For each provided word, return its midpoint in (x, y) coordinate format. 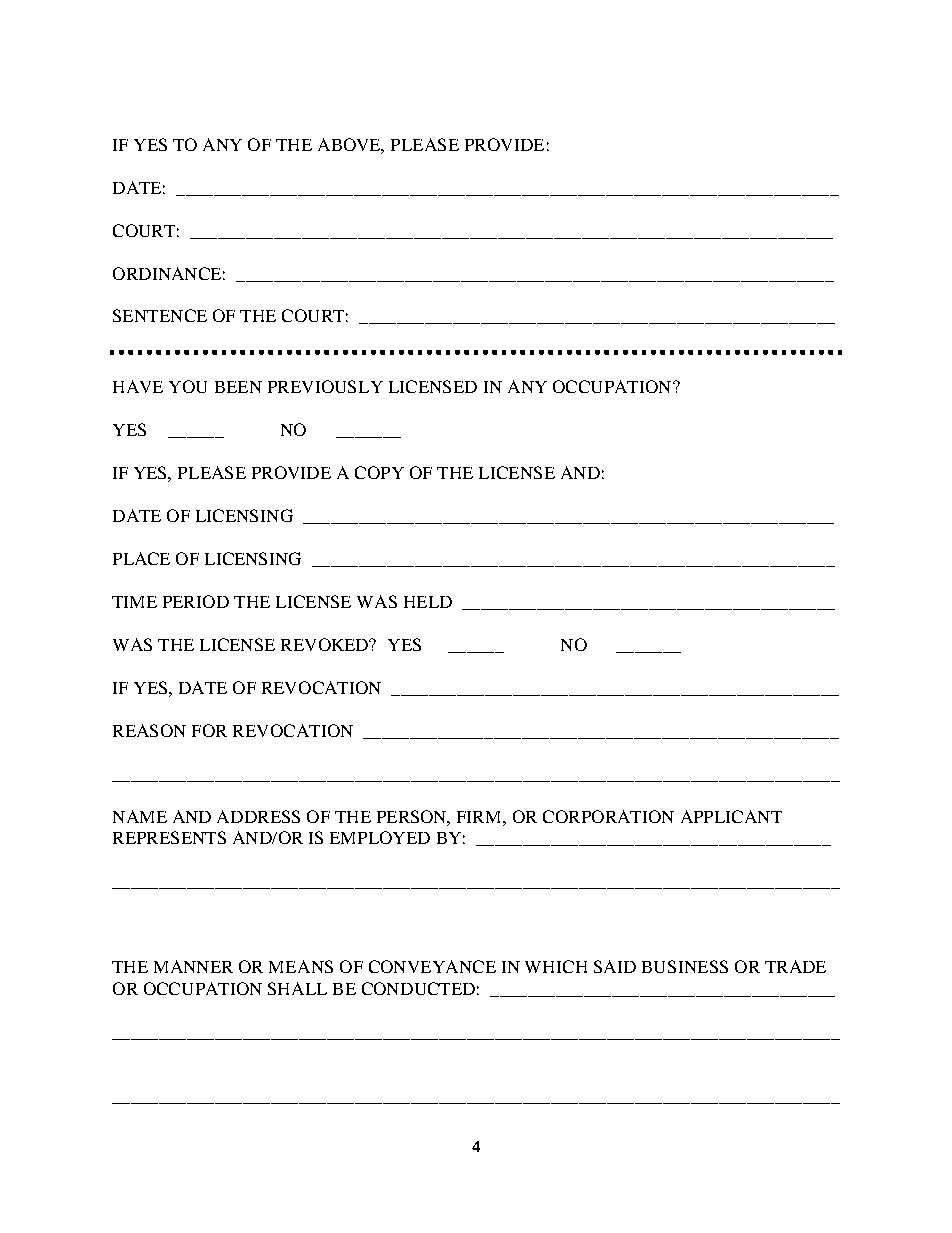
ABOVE (351, 145)
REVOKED (326, 644)
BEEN (238, 387)
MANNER (193, 966)
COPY (379, 472)
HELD (428, 602)
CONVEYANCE (432, 966)
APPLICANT (731, 816)
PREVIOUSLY (325, 386)
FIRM (480, 817)
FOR (209, 730)
